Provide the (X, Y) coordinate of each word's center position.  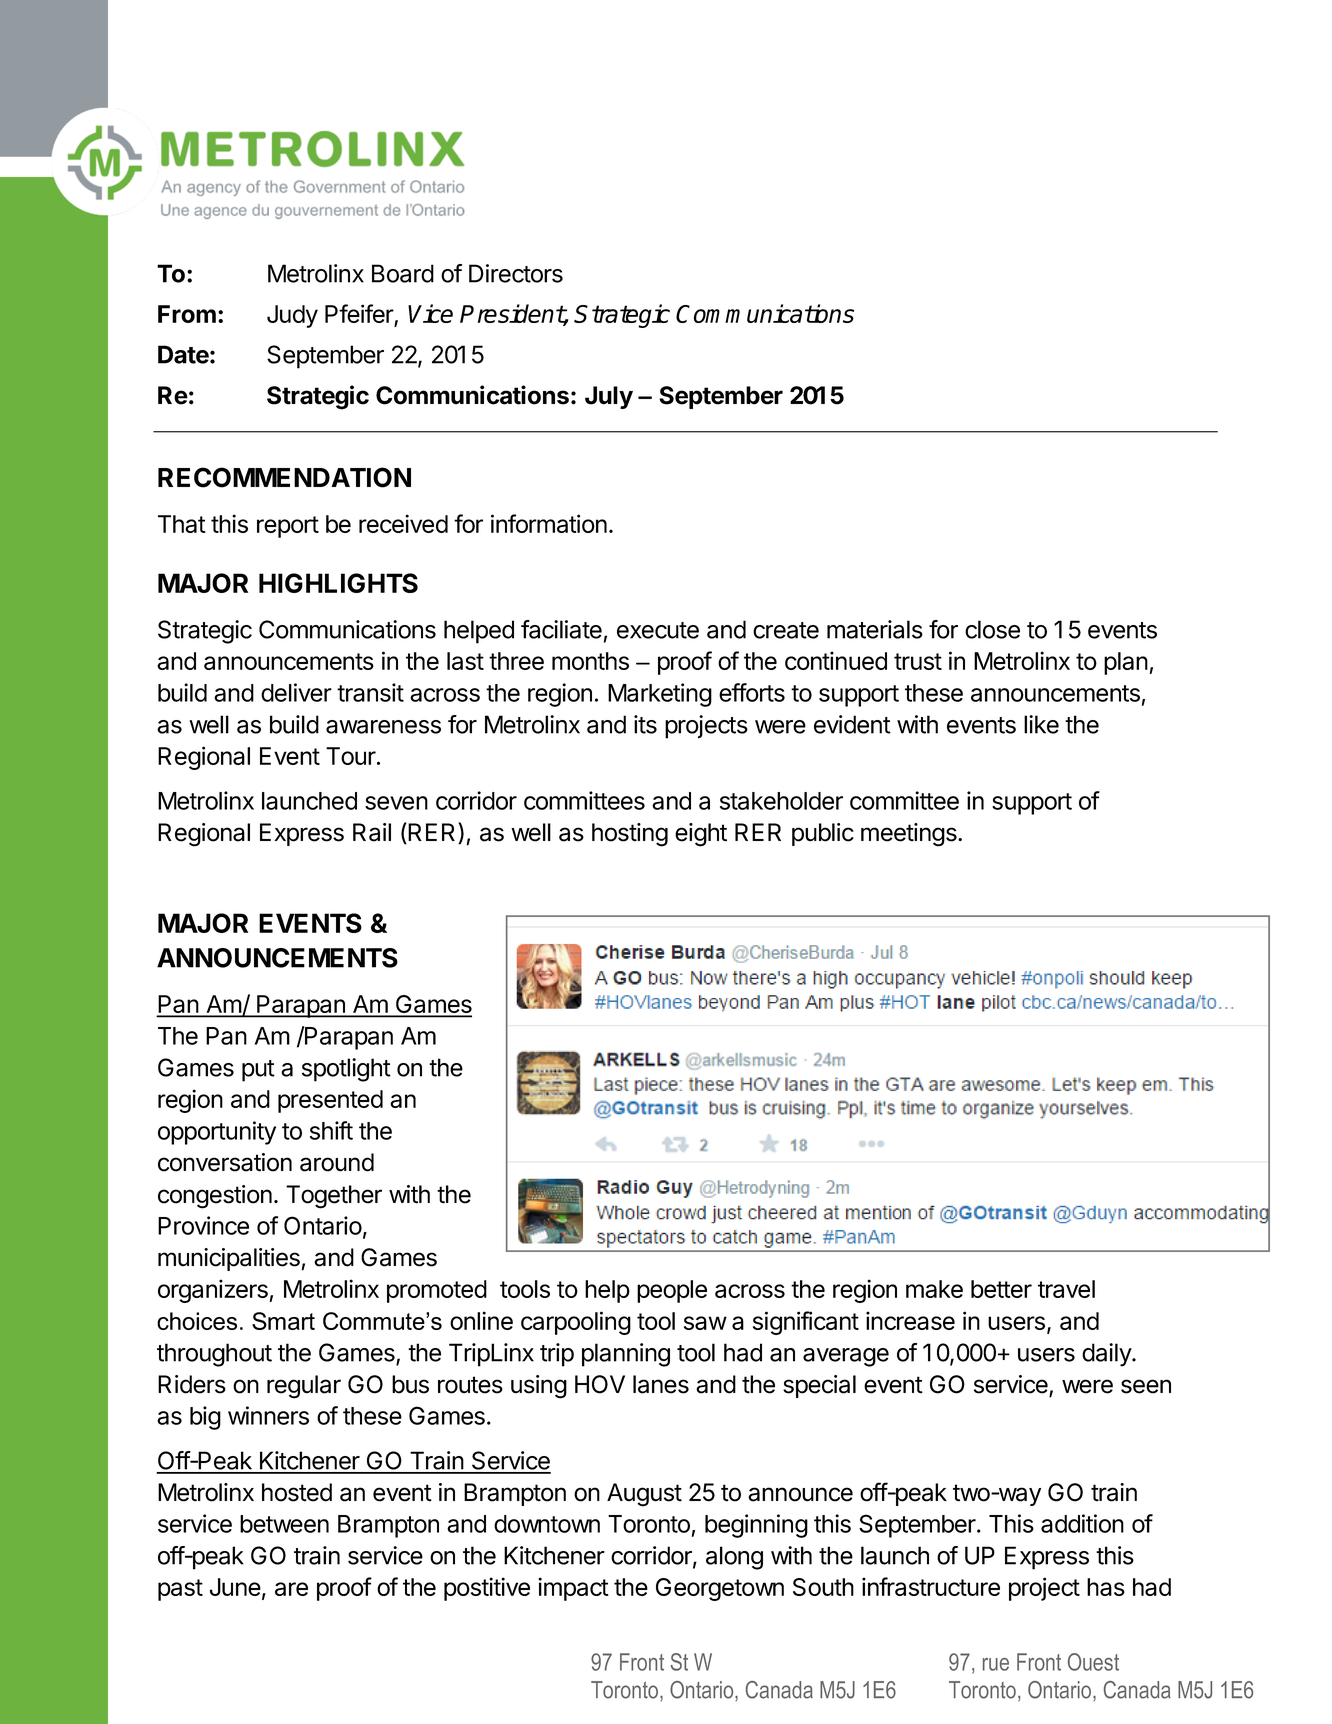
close (992, 629)
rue (996, 1664)
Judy (292, 316)
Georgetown (720, 1589)
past (180, 1590)
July (609, 397)
